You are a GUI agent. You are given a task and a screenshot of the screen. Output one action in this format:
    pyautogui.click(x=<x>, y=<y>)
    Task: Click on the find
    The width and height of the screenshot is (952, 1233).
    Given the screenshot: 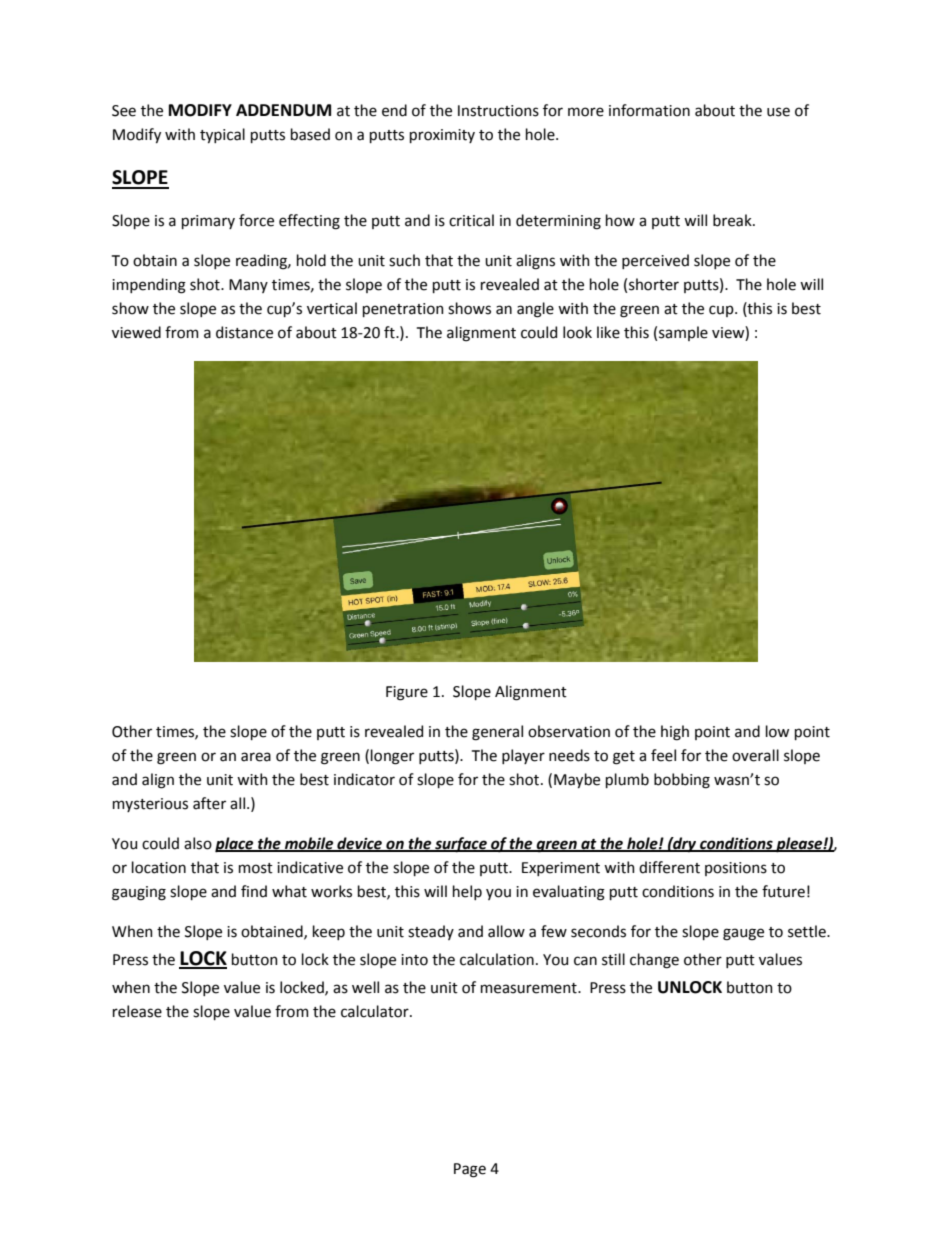 What is the action you would take?
    pyautogui.click(x=254, y=891)
